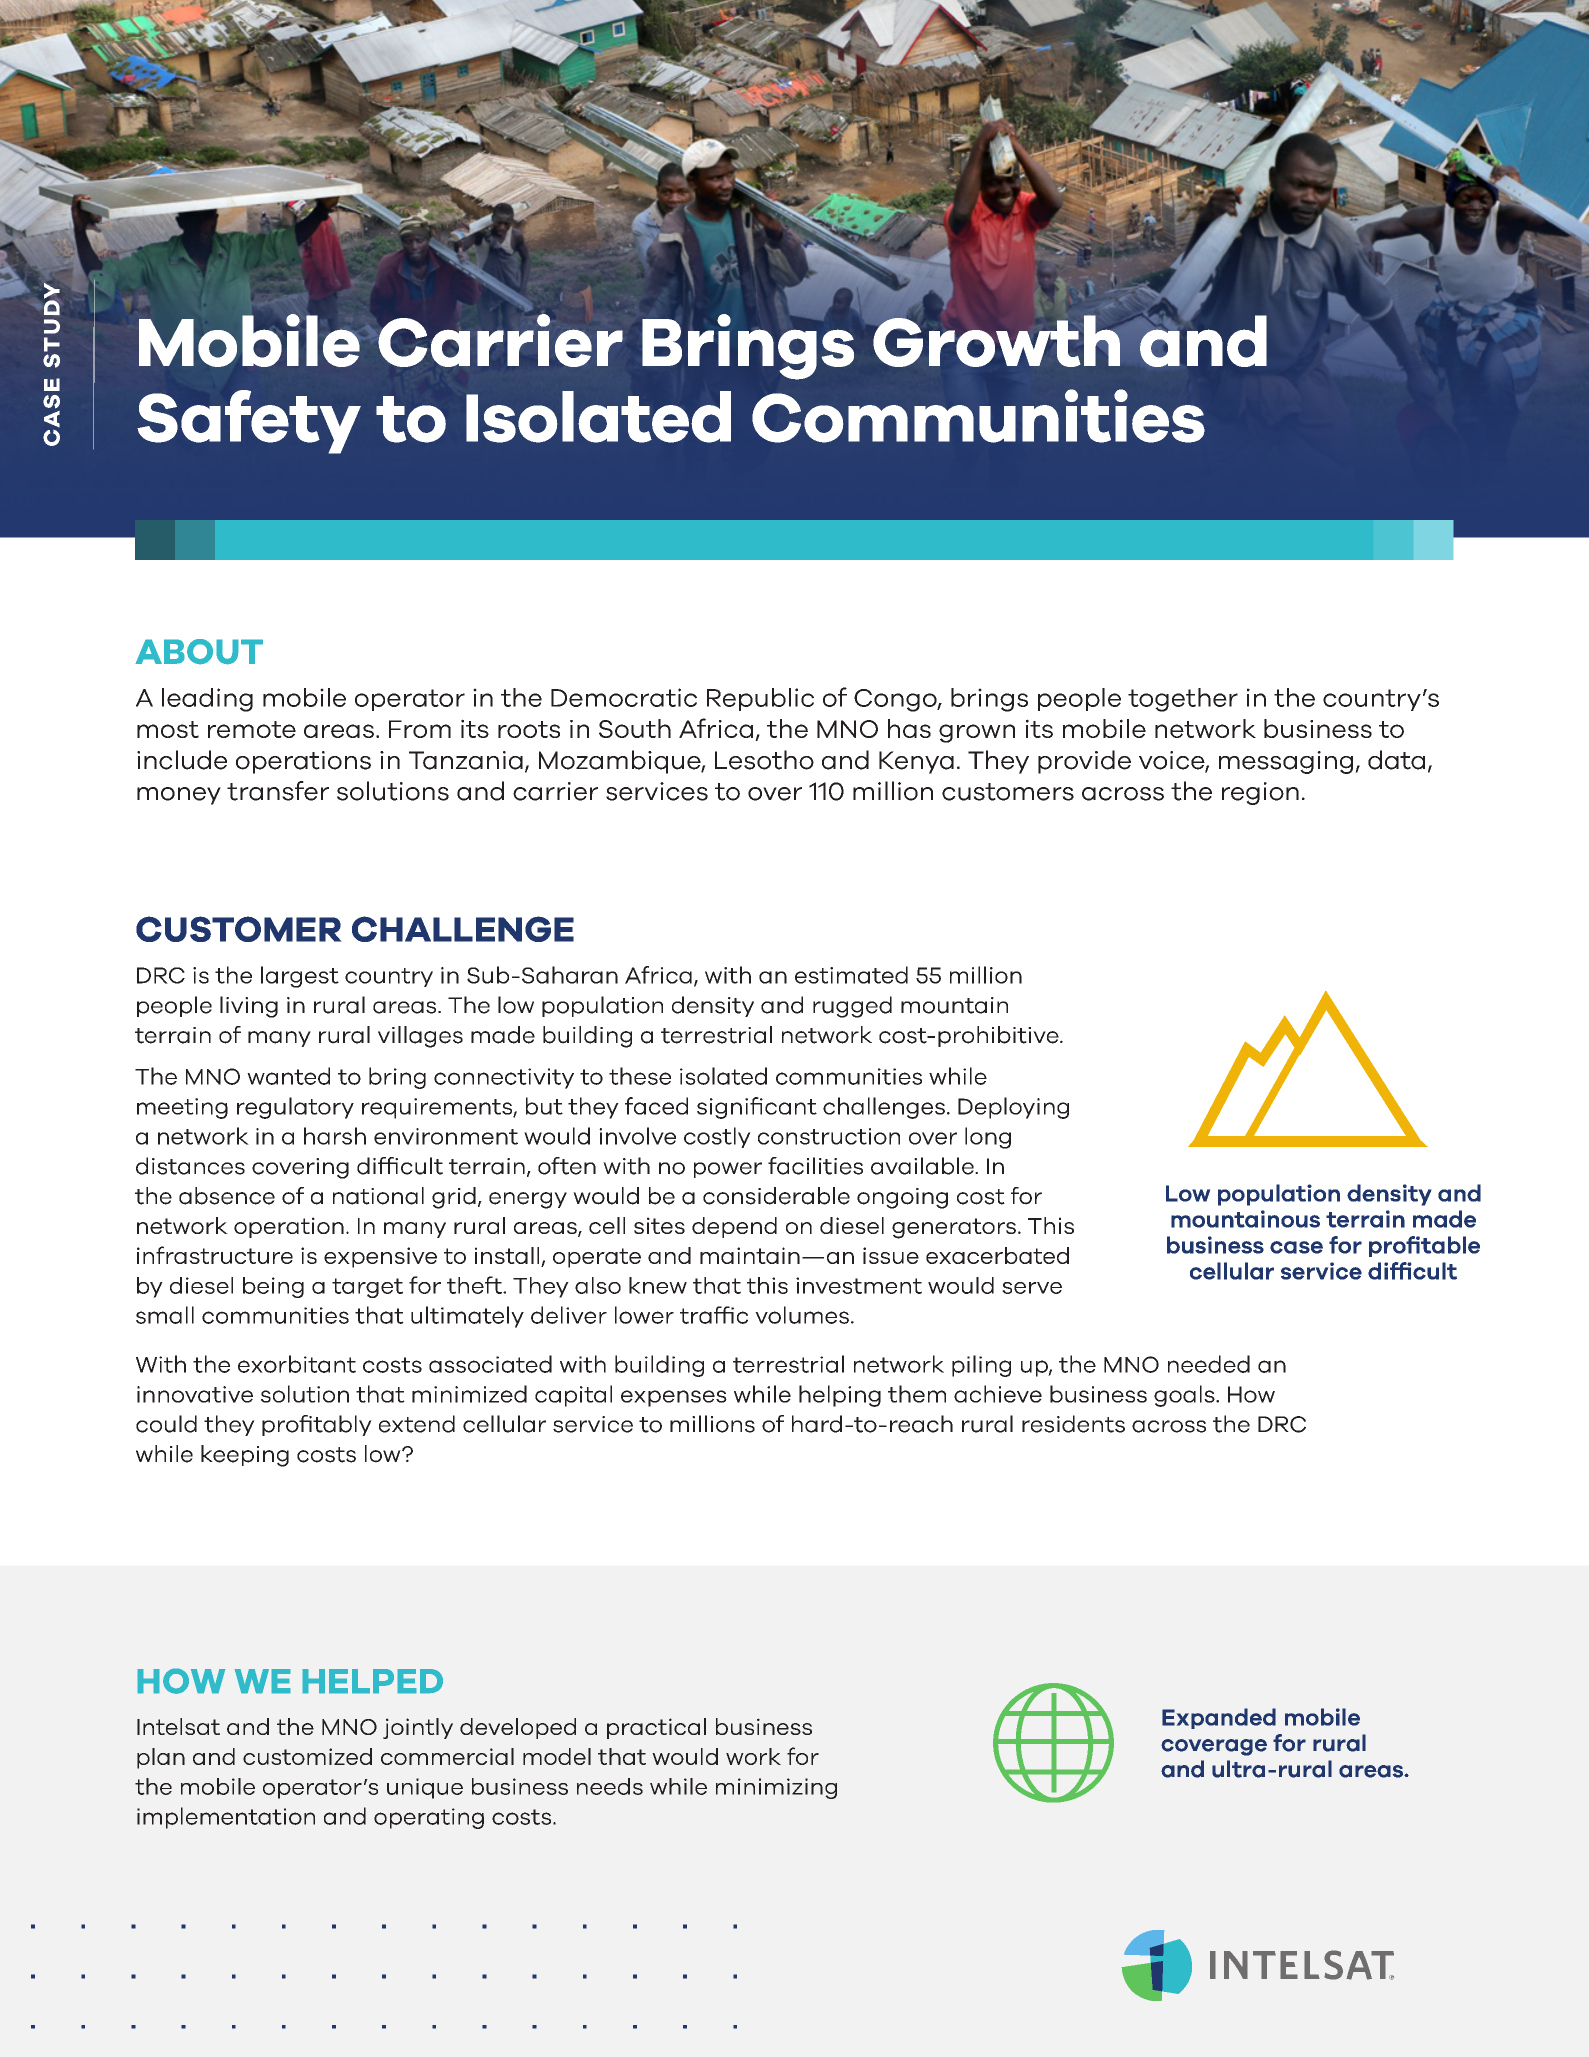 The image size is (1589, 2057). What do you see at coordinates (996, 341) in the image?
I see `Growth` at bounding box center [996, 341].
